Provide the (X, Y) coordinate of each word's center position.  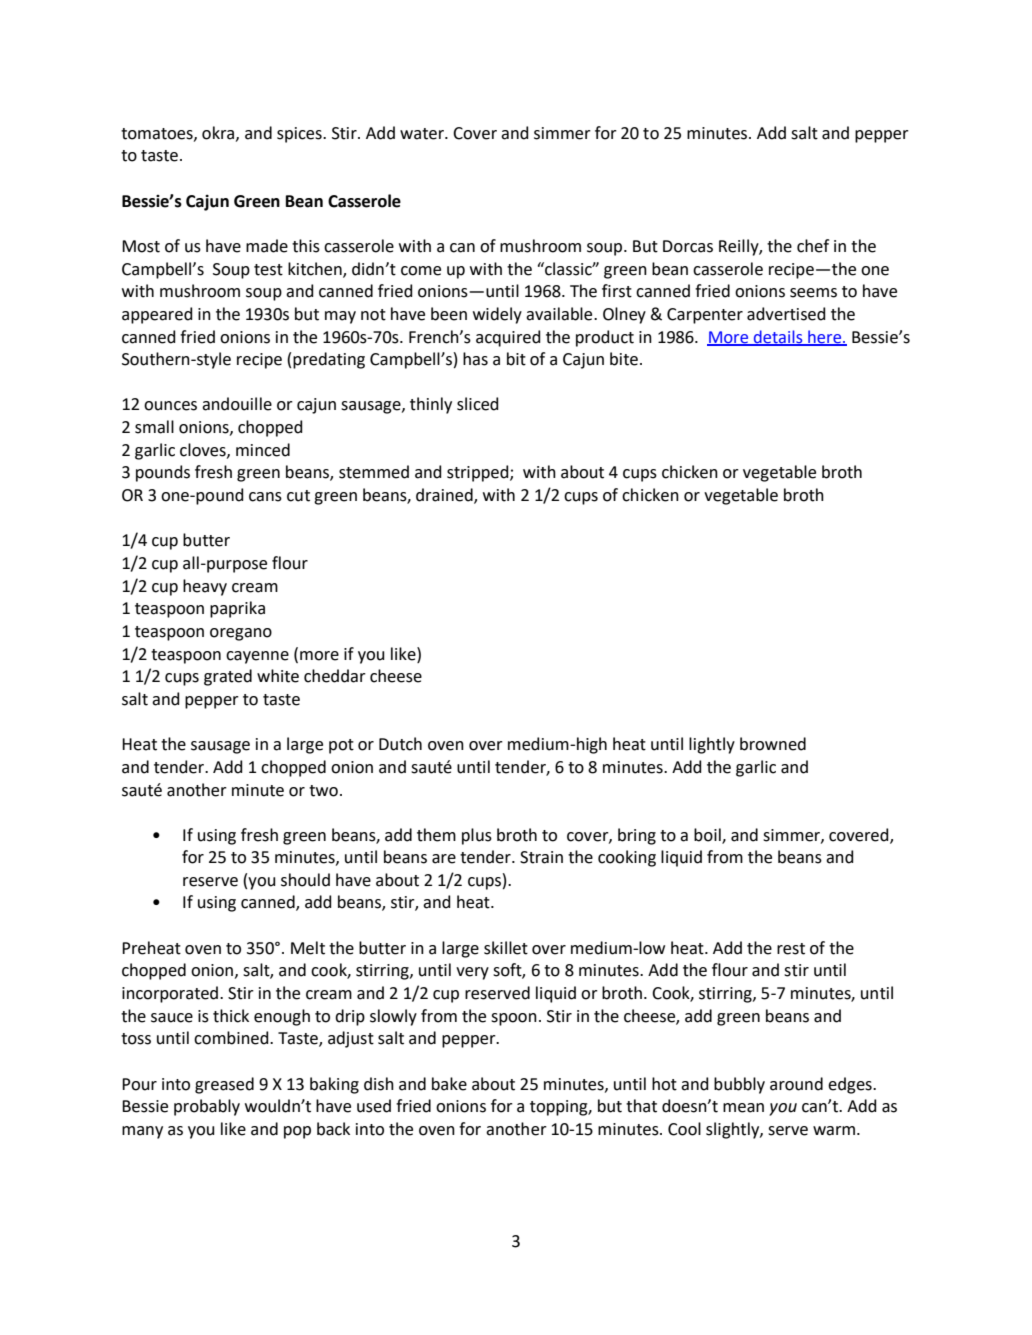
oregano (241, 634)
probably (207, 1107)
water (423, 134)
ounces (170, 406)
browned (773, 744)
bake (449, 1084)
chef (813, 246)
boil (708, 835)
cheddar (335, 676)
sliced (478, 404)
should (305, 880)
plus (477, 836)
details (778, 337)
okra (219, 133)
